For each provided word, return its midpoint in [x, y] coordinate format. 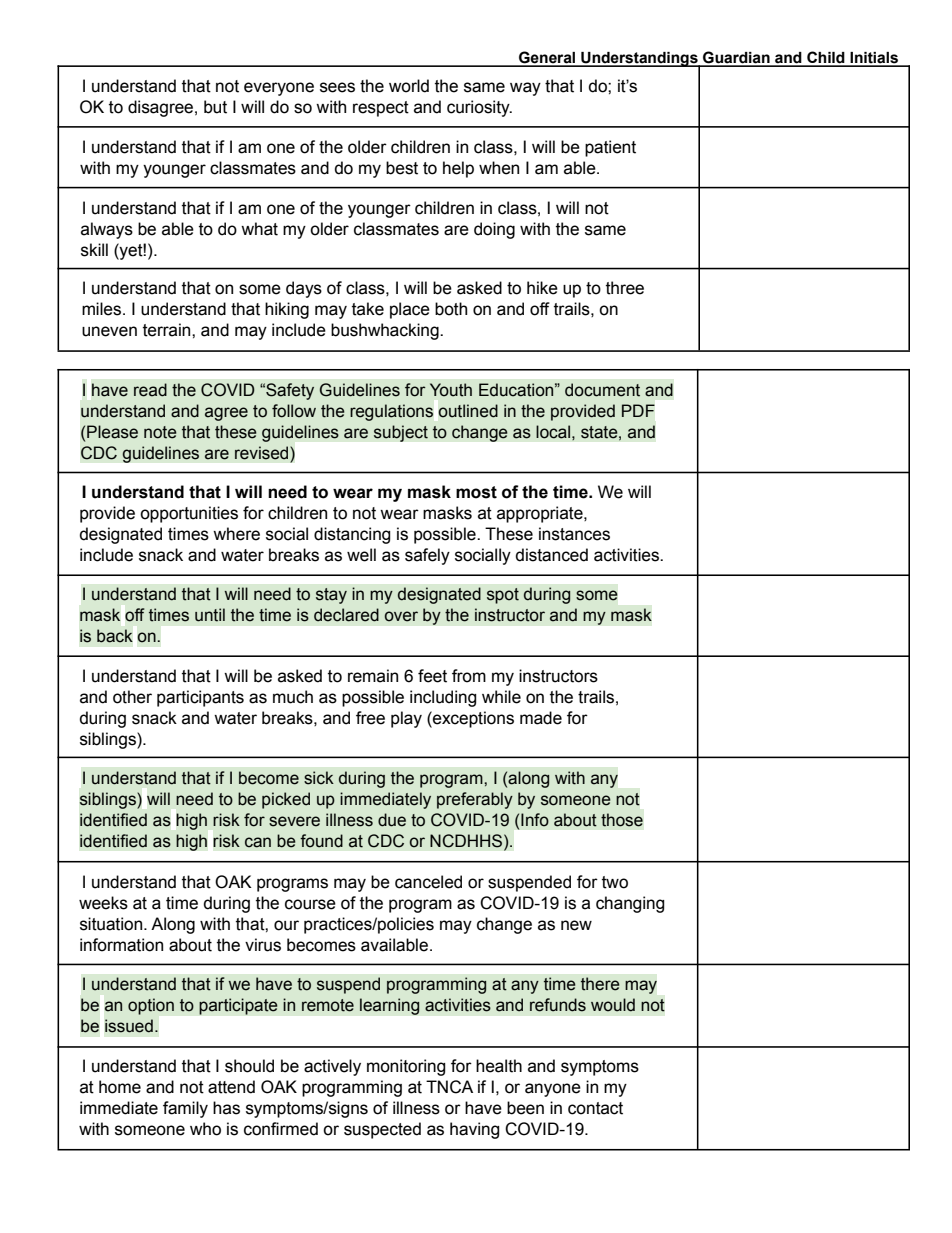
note [160, 432]
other [132, 697]
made [541, 718]
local [553, 432]
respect [381, 109]
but [215, 107]
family [185, 1109]
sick [319, 778]
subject [401, 433]
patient [610, 148]
